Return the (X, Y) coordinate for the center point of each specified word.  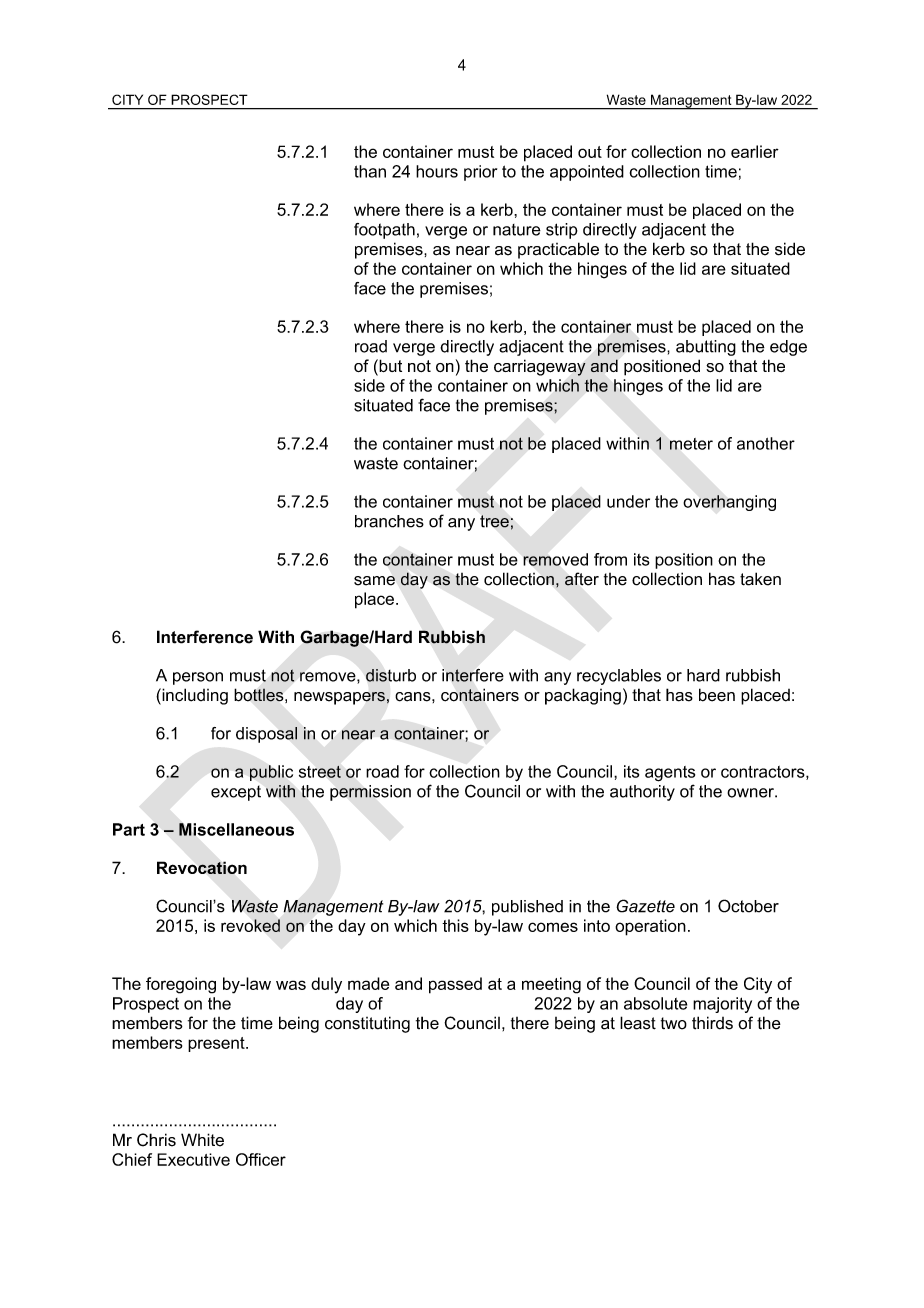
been (717, 695)
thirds (712, 1023)
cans (414, 697)
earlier (755, 151)
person (198, 678)
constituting (367, 1024)
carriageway (540, 367)
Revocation (202, 867)
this (455, 925)
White (202, 1140)
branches (389, 521)
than (370, 171)
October (748, 906)
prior (480, 173)
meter (691, 444)
